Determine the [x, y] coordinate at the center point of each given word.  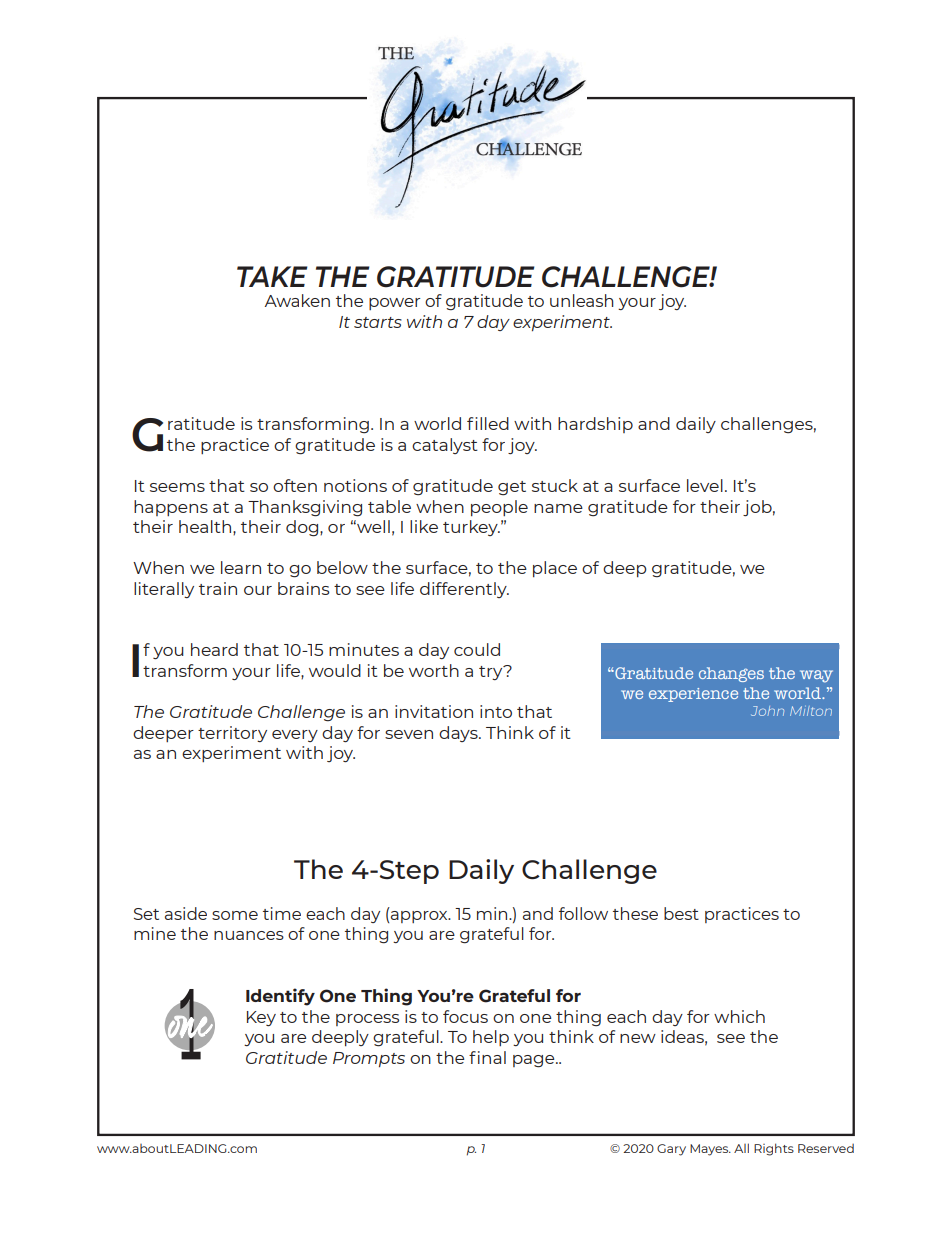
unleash [582, 300]
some [235, 915]
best [681, 913]
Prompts [369, 1059]
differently [464, 590]
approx [420, 917]
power [394, 304]
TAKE [272, 276]
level [705, 485]
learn [241, 567]
